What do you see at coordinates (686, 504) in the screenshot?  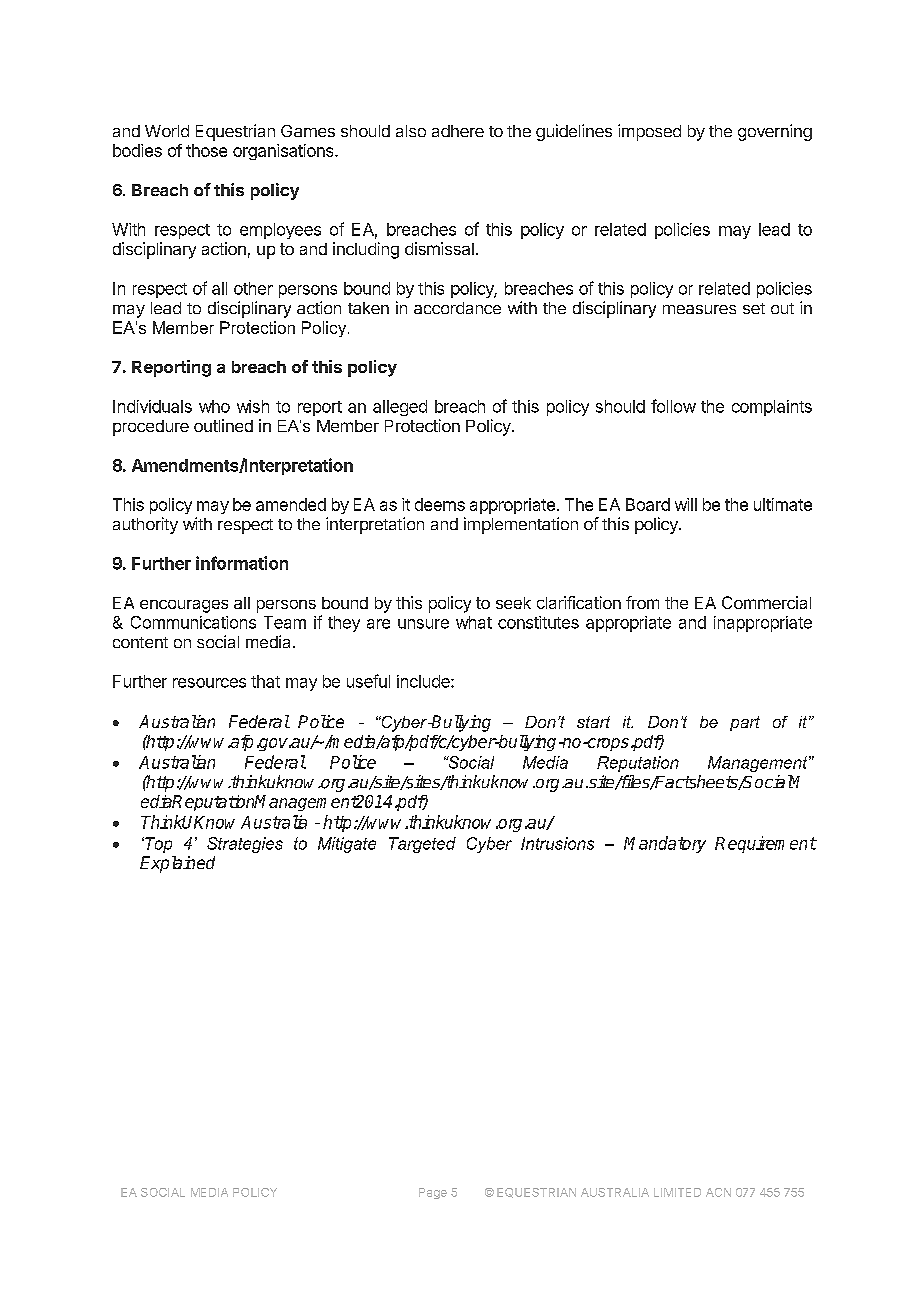 I see `will` at bounding box center [686, 504].
